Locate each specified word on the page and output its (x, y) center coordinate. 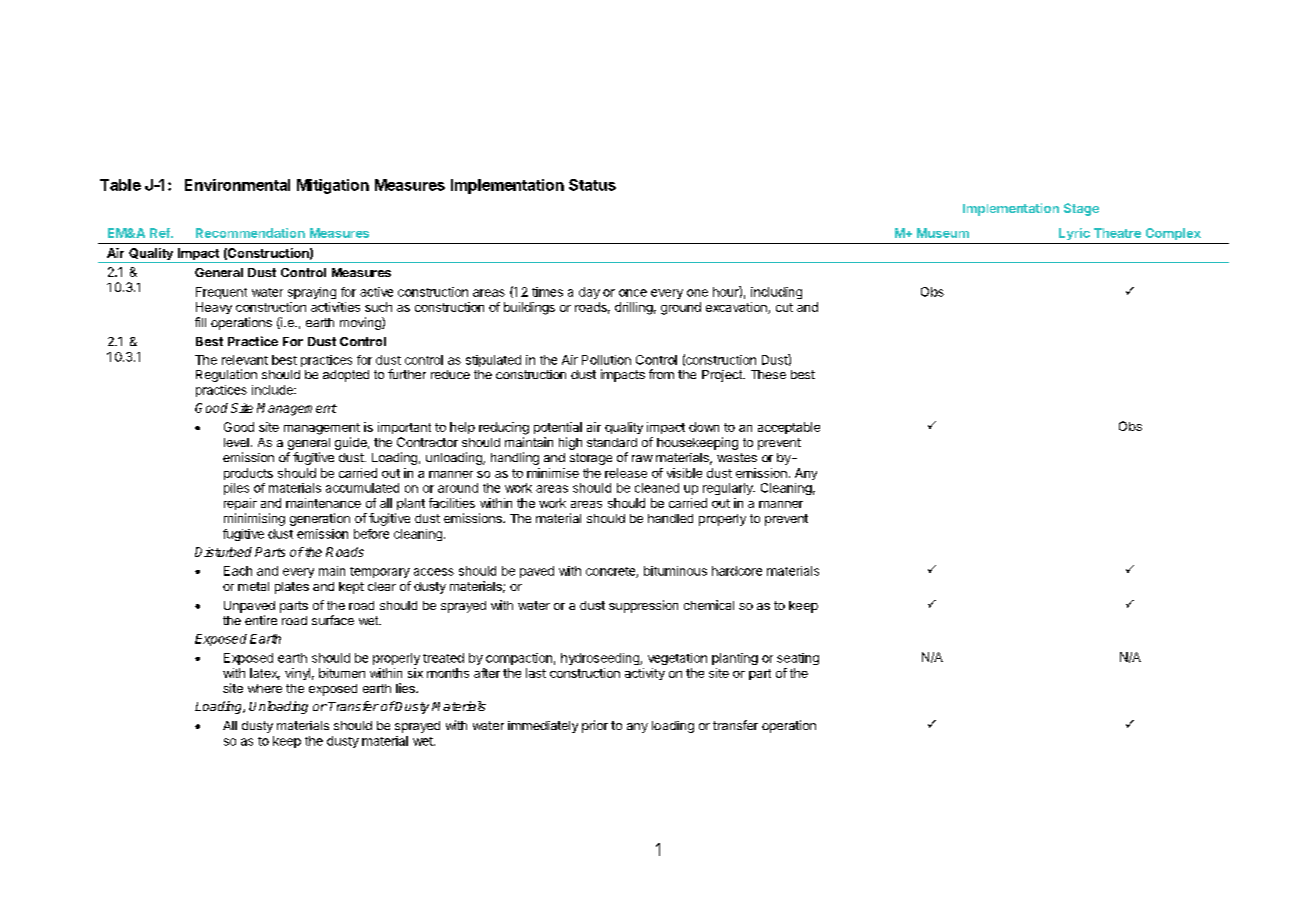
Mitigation (333, 186)
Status (592, 185)
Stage (1081, 209)
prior (595, 726)
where (265, 688)
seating (798, 659)
